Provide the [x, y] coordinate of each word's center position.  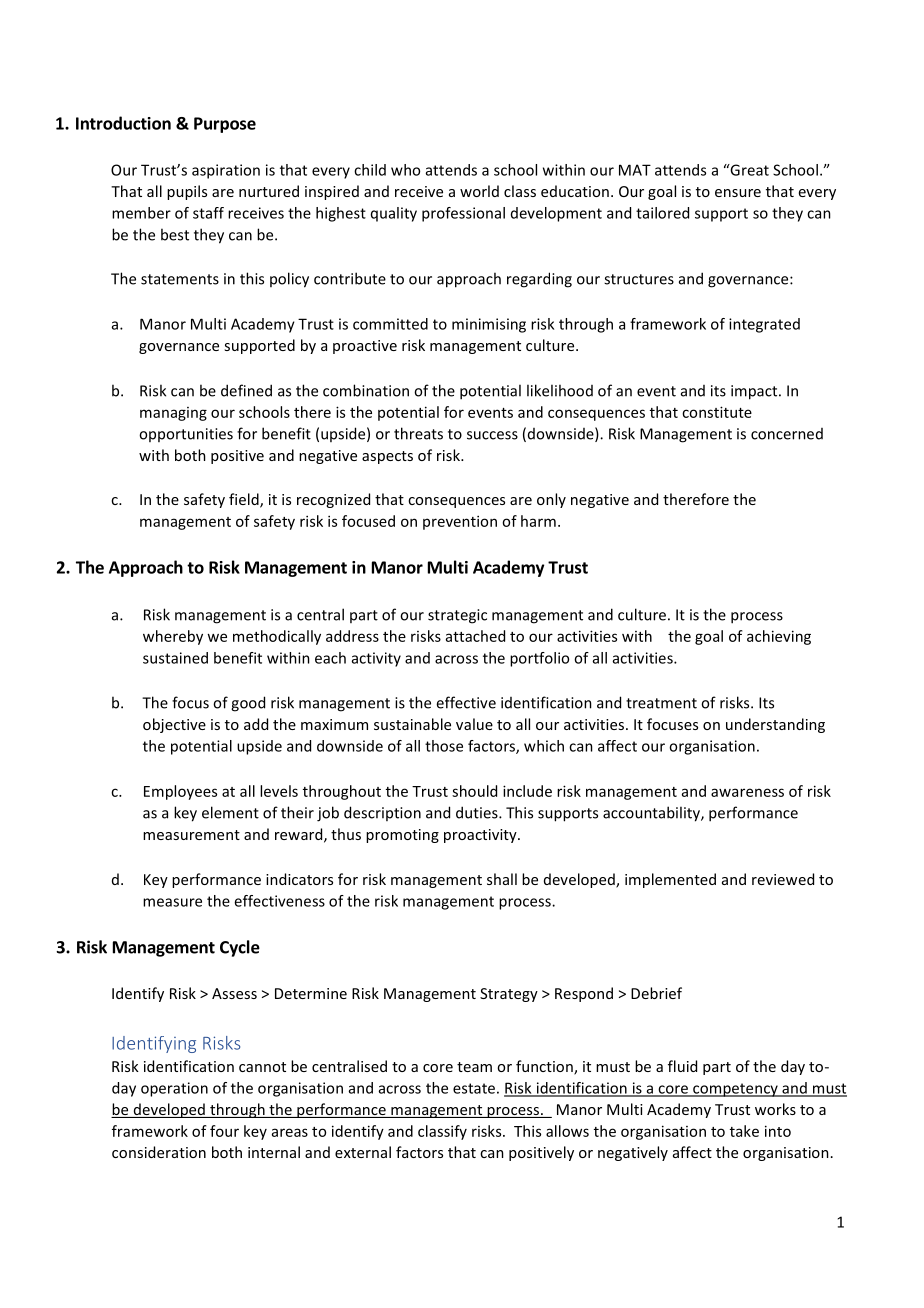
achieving [779, 637]
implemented [670, 880]
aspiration [226, 171]
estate [474, 1088]
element [230, 812]
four [224, 1131]
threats [418, 433]
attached [475, 636]
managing [173, 414]
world [479, 191]
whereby [173, 637]
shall [502, 879]
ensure [738, 193]
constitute [717, 412]
